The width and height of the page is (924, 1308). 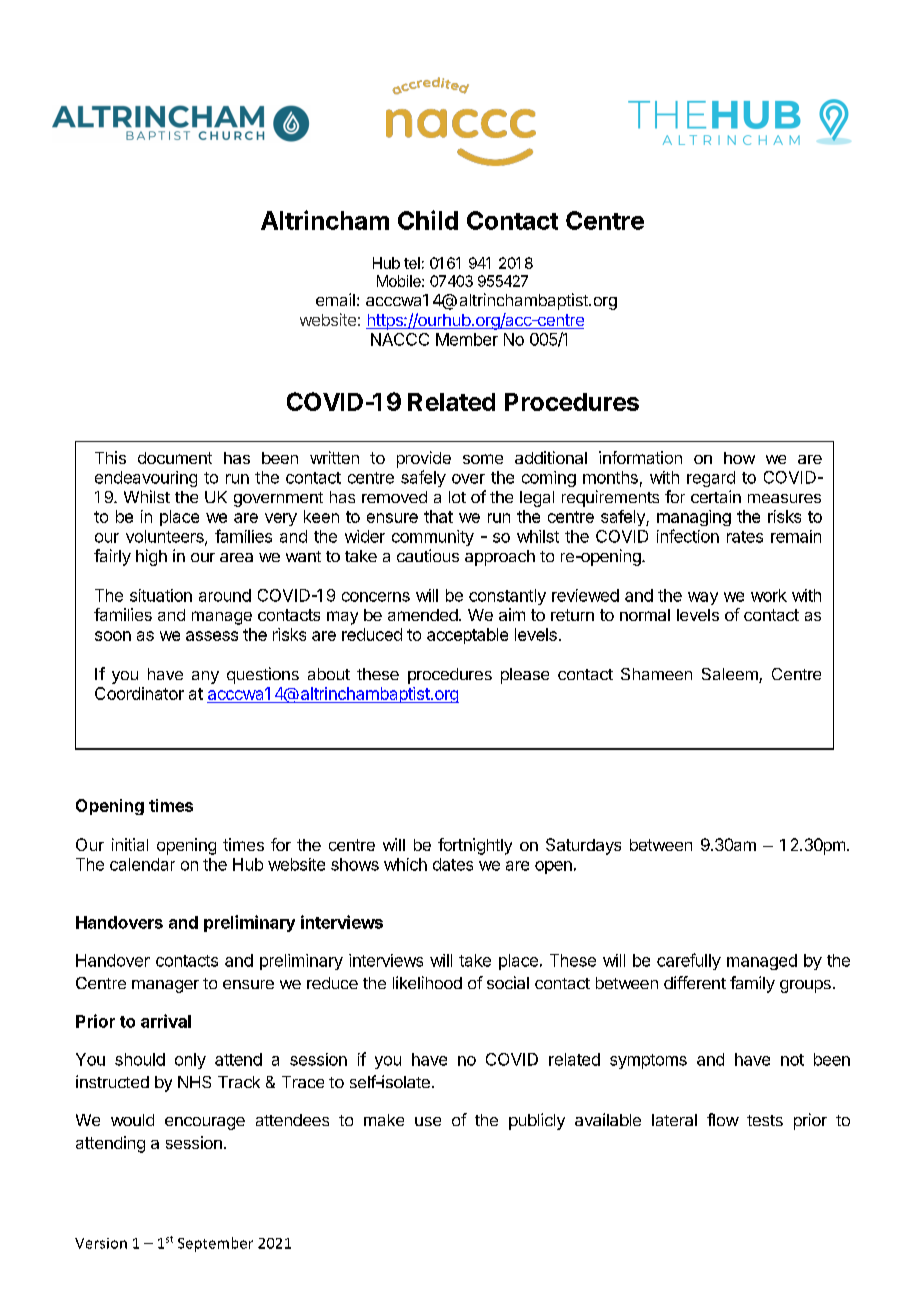 What do you see at coordinates (215, 1244) in the page?
I see `September` at bounding box center [215, 1244].
